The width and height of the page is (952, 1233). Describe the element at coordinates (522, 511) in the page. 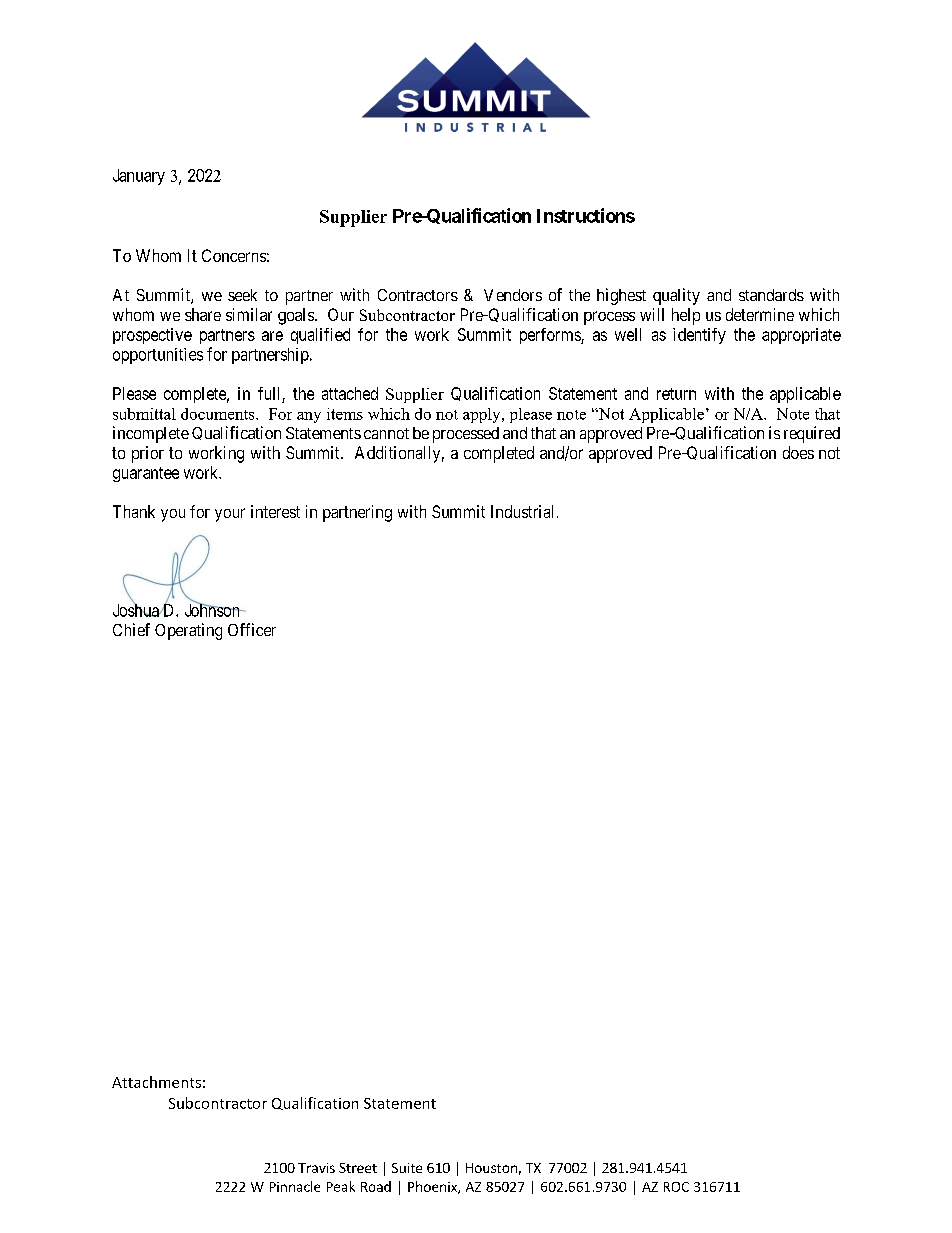

I see `Industrial` at that location.
